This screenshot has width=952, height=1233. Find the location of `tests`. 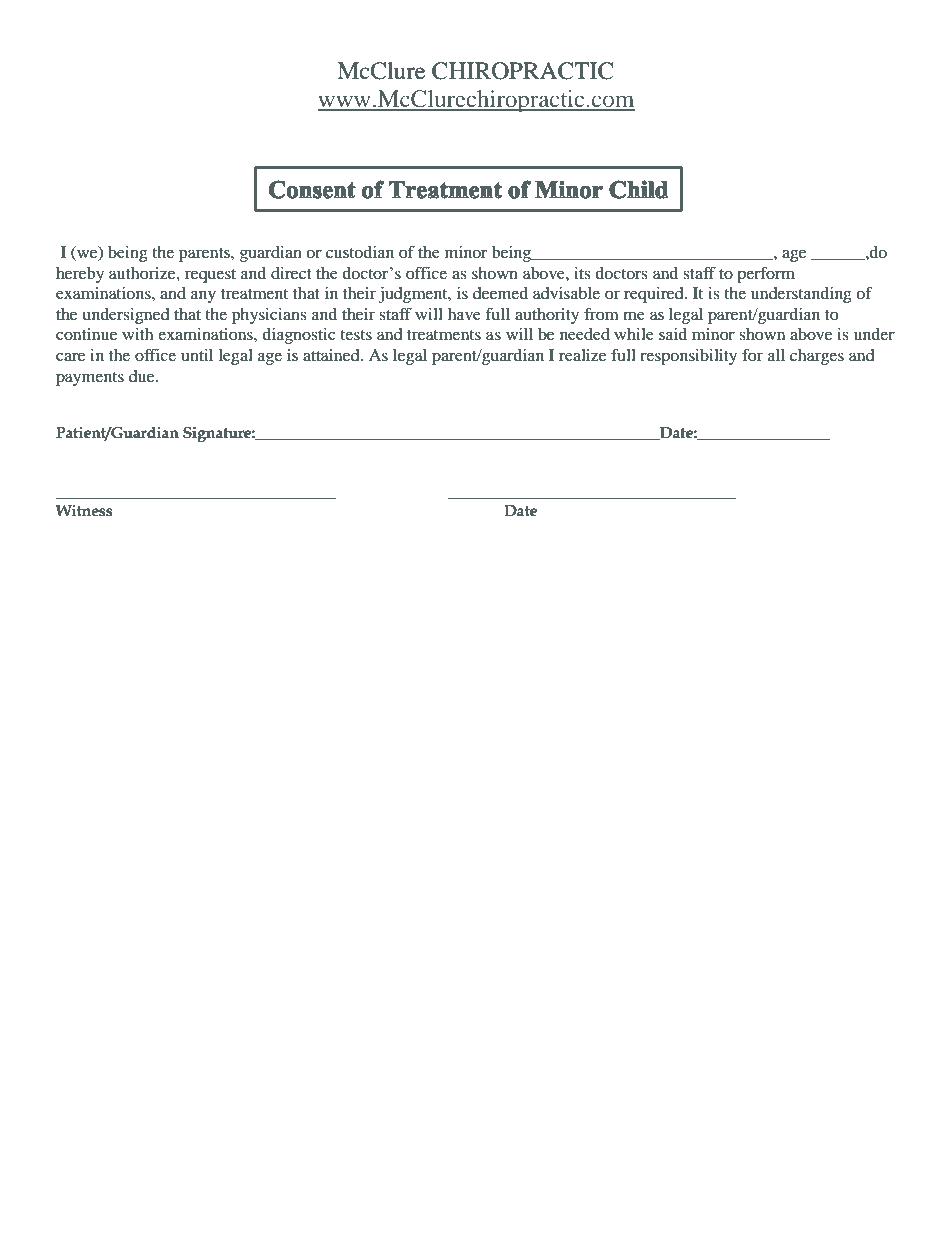

tests is located at coordinates (356, 335).
